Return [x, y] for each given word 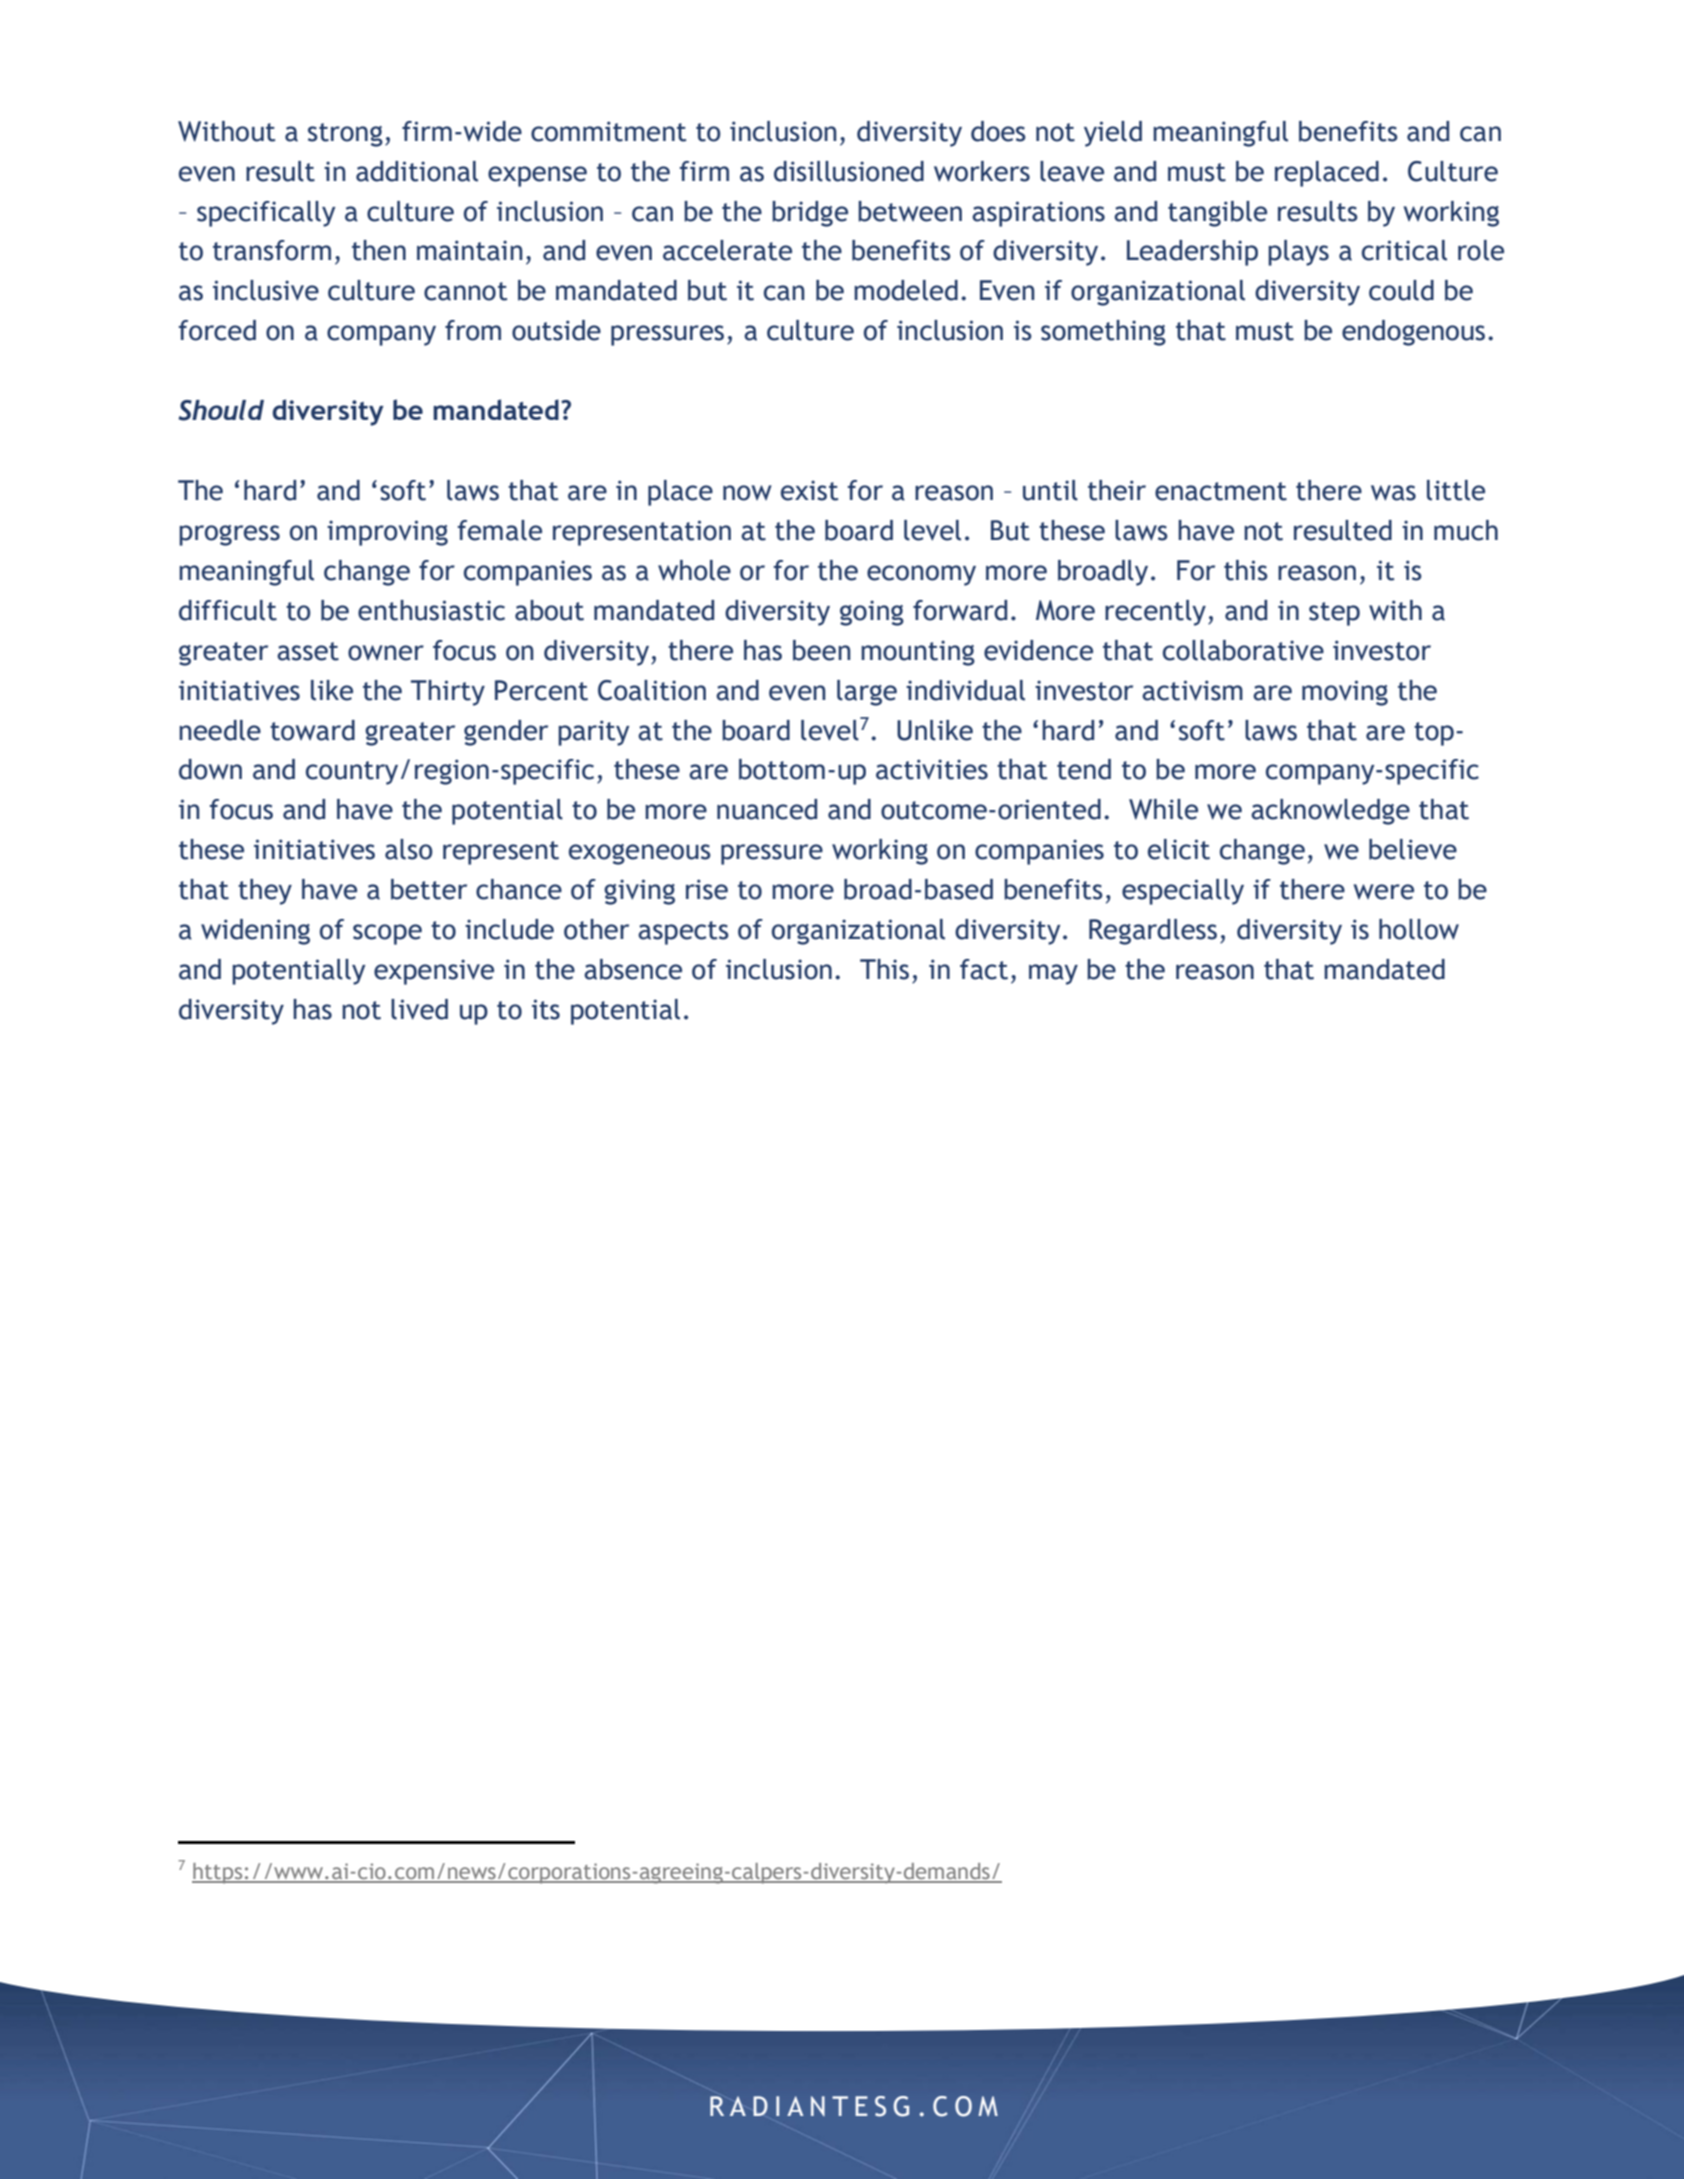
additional [417, 171]
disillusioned [849, 171]
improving [387, 533]
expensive [434, 972]
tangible [1217, 214]
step [1334, 614]
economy [921, 575]
